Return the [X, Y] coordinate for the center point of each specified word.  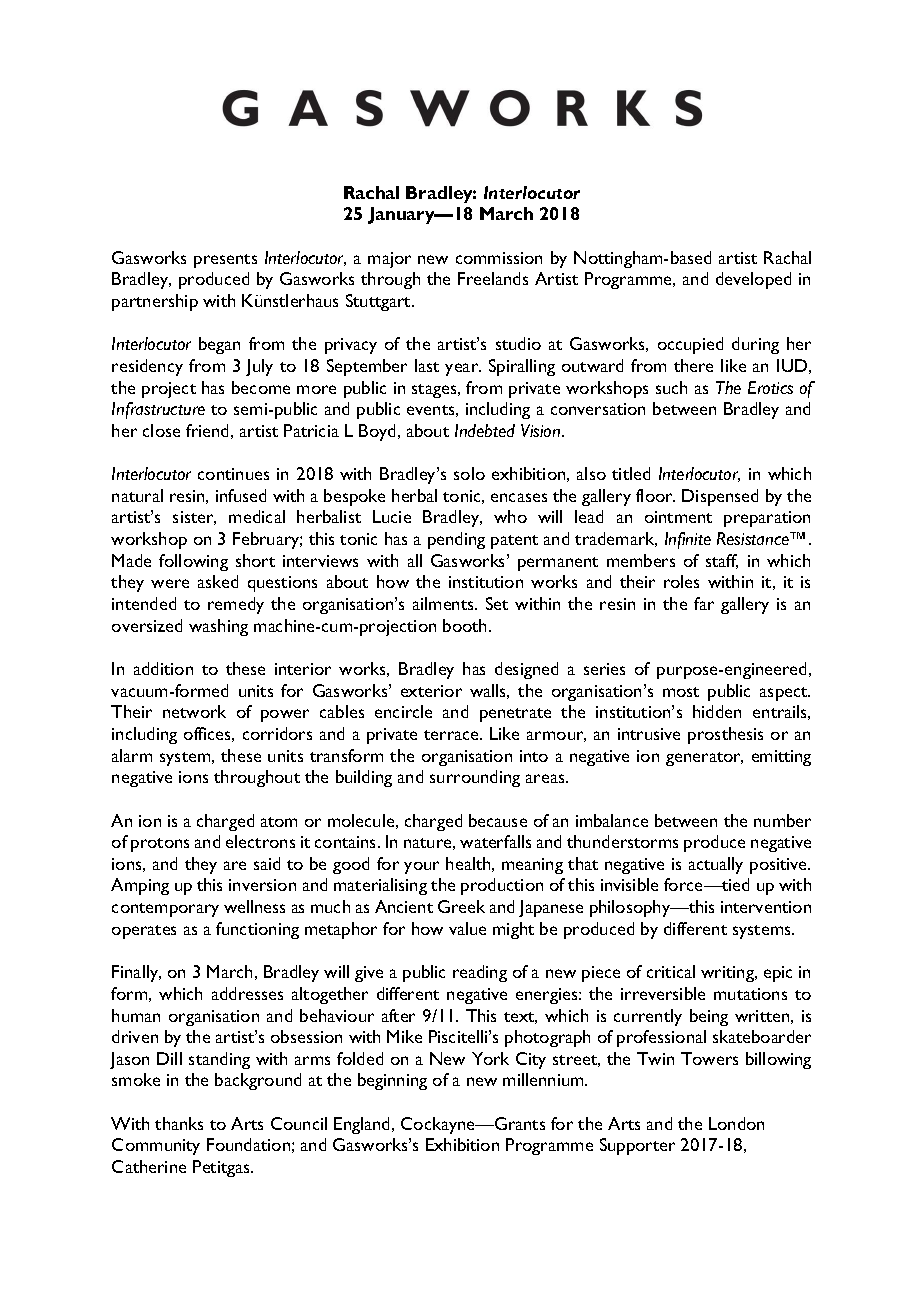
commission [499, 258]
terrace [453, 735]
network [194, 711]
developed [753, 280]
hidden [717, 711]
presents [225, 261]
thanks [179, 1123]
